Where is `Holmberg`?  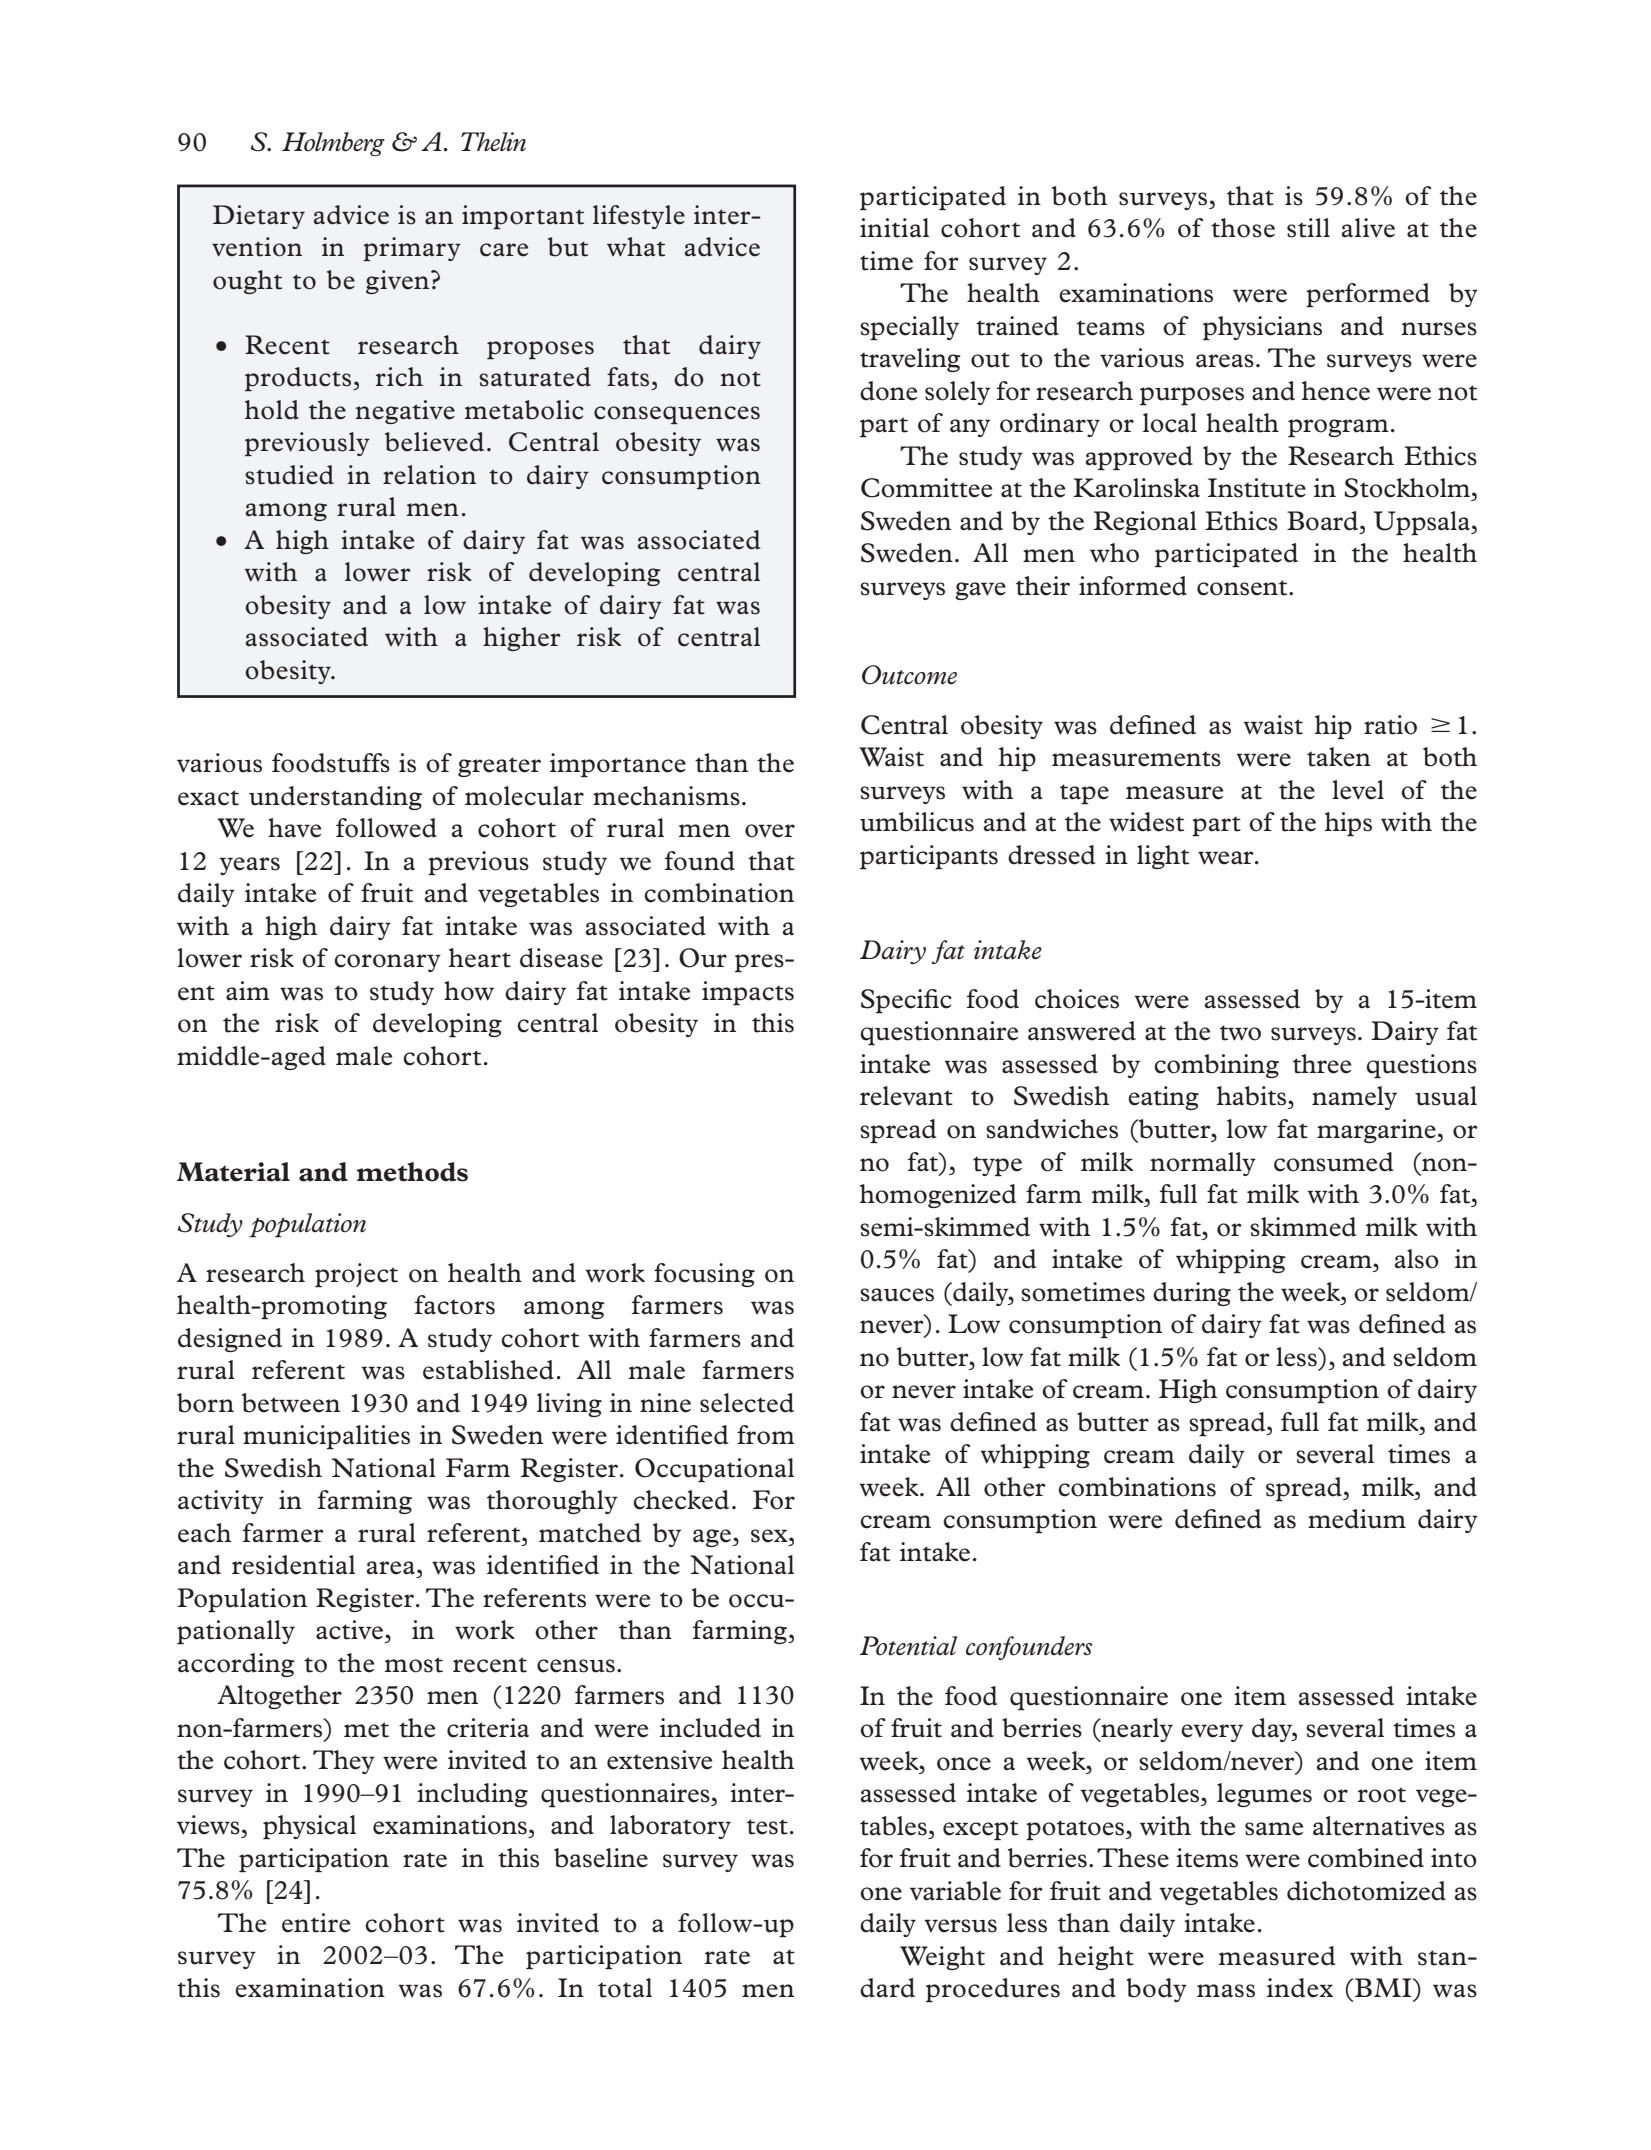 Holmberg is located at coordinates (333, 144).
